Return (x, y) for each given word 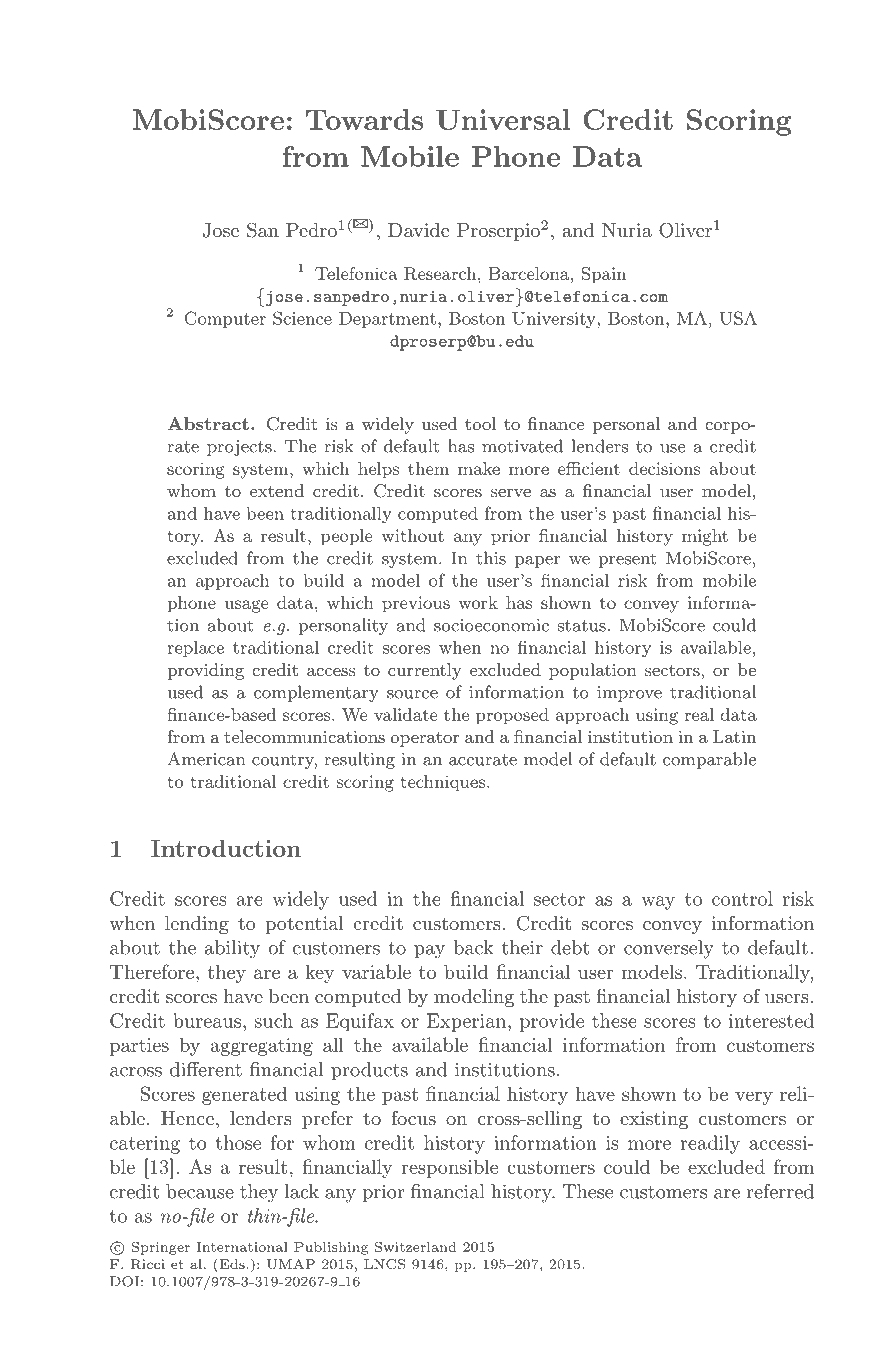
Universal (503, 119)
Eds (231, 1263)
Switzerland (415, 1246)
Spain (604, 275)
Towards (364, 119)
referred (780, 1191)
